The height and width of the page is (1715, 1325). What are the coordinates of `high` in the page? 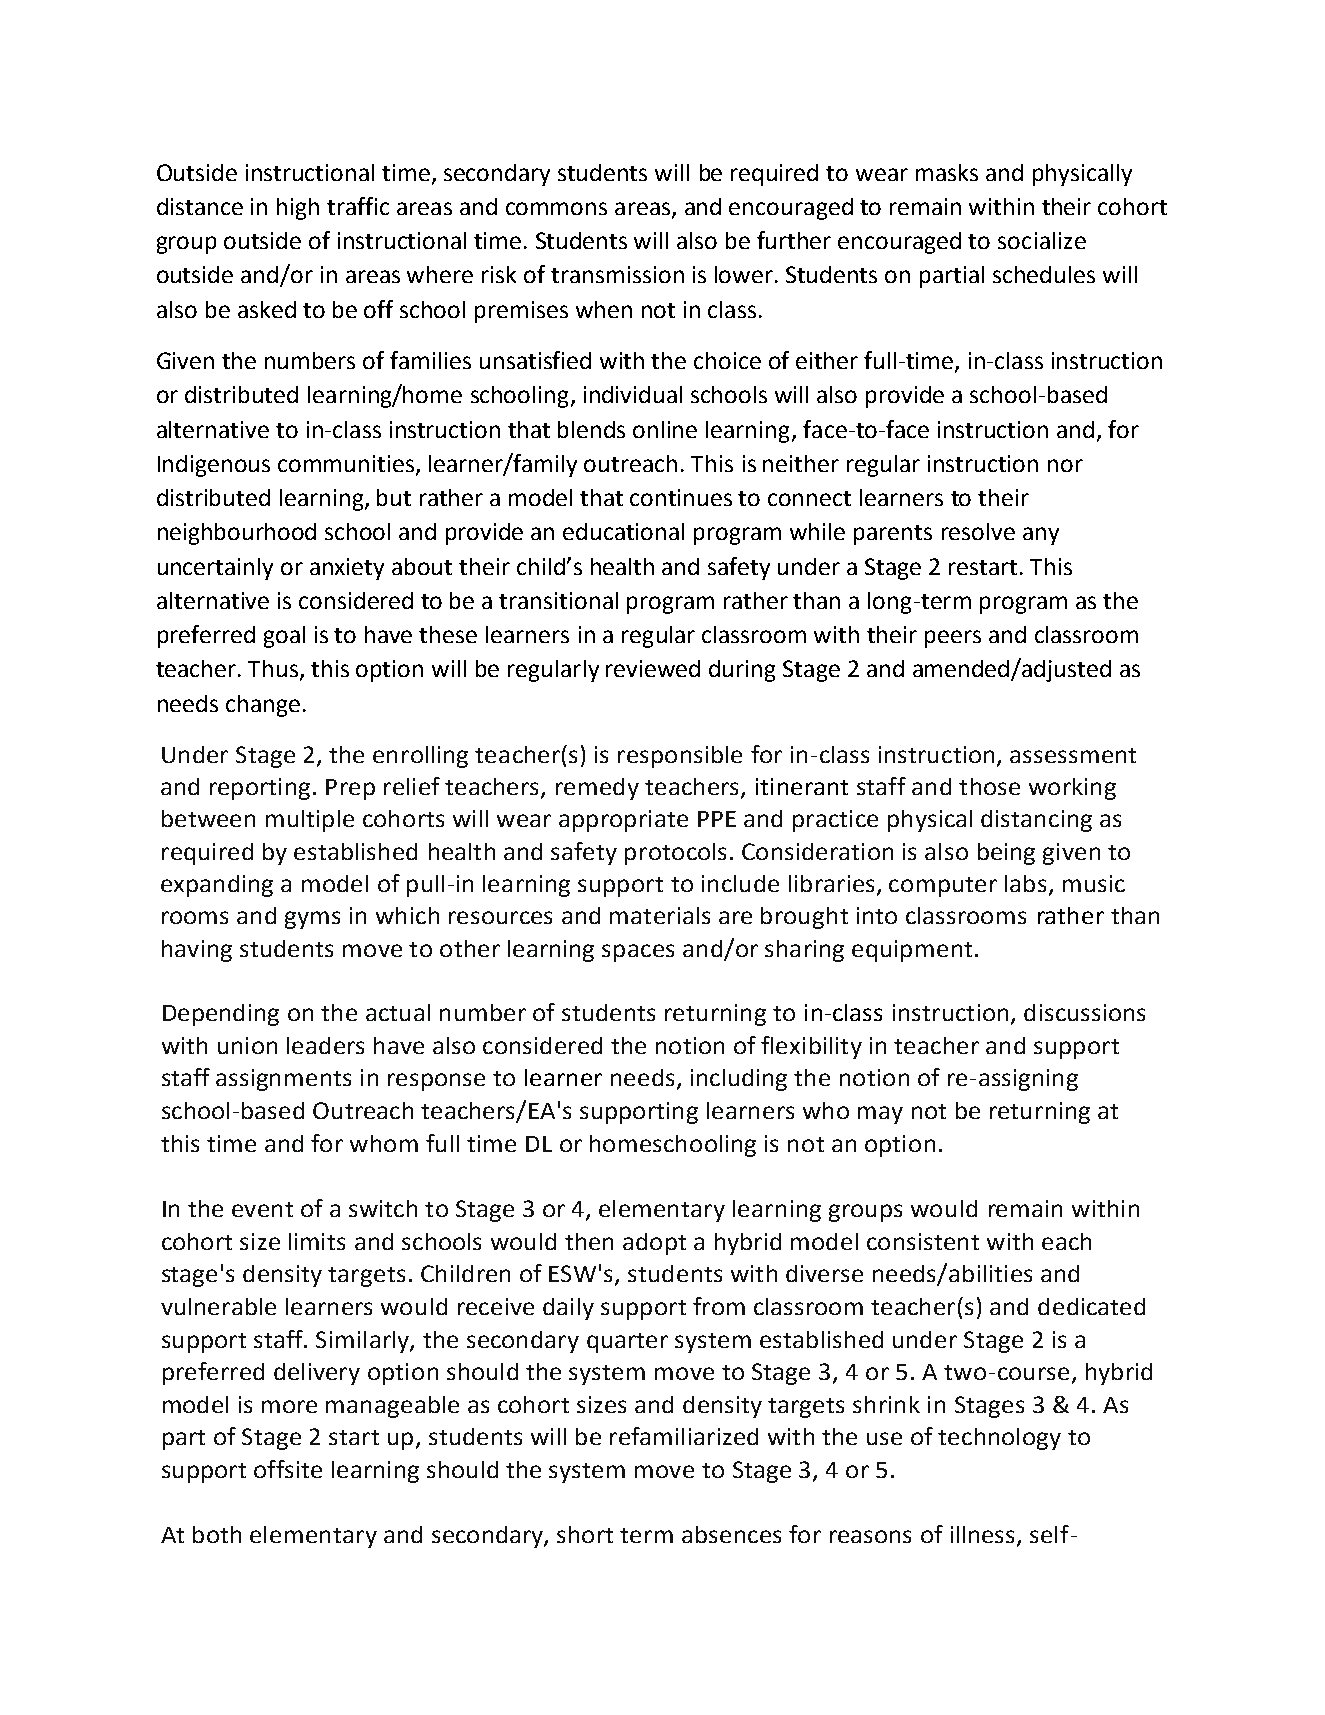 It's located at (298, 209).
